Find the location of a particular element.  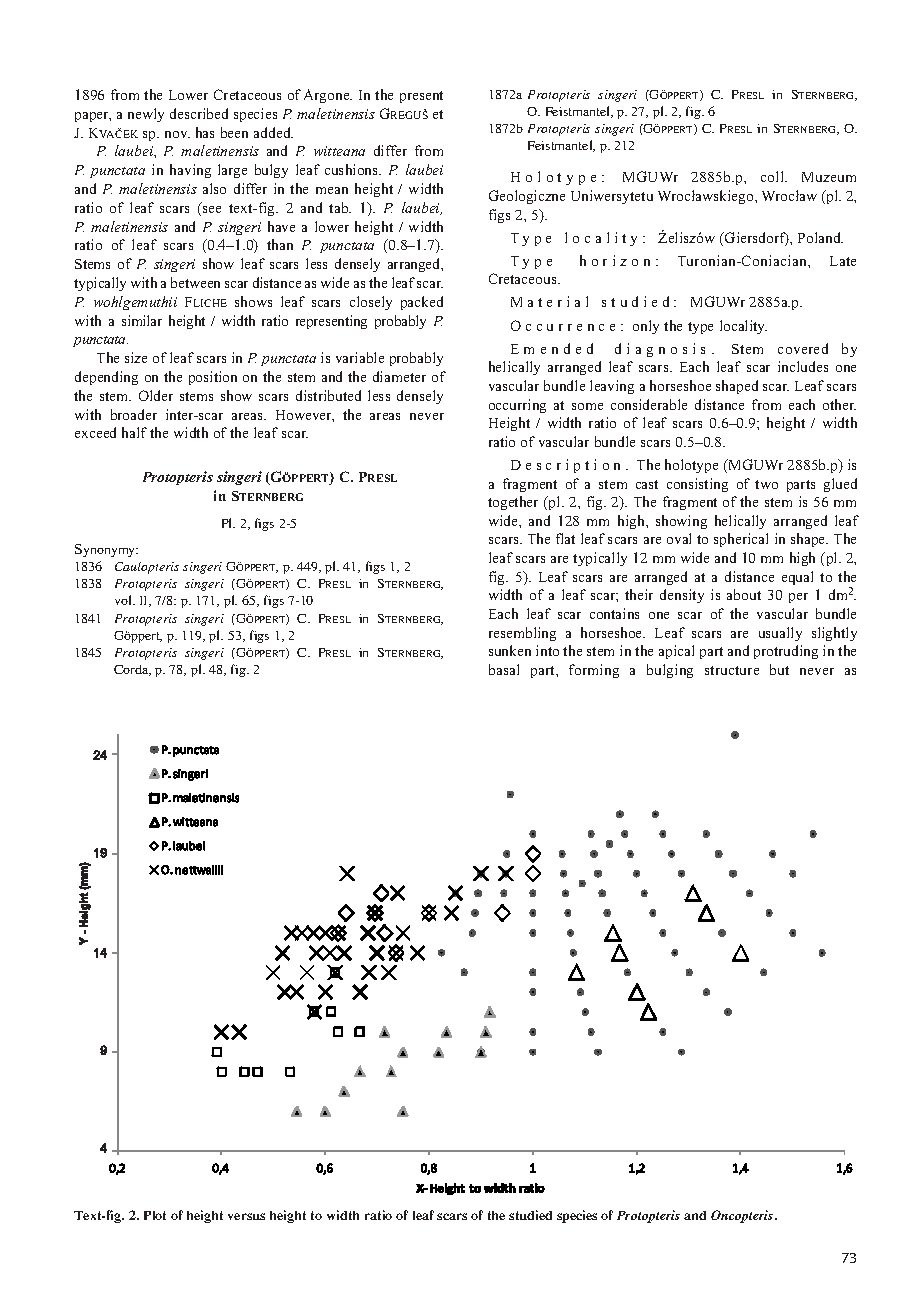

Corda is located at coordinates (132, 670).
